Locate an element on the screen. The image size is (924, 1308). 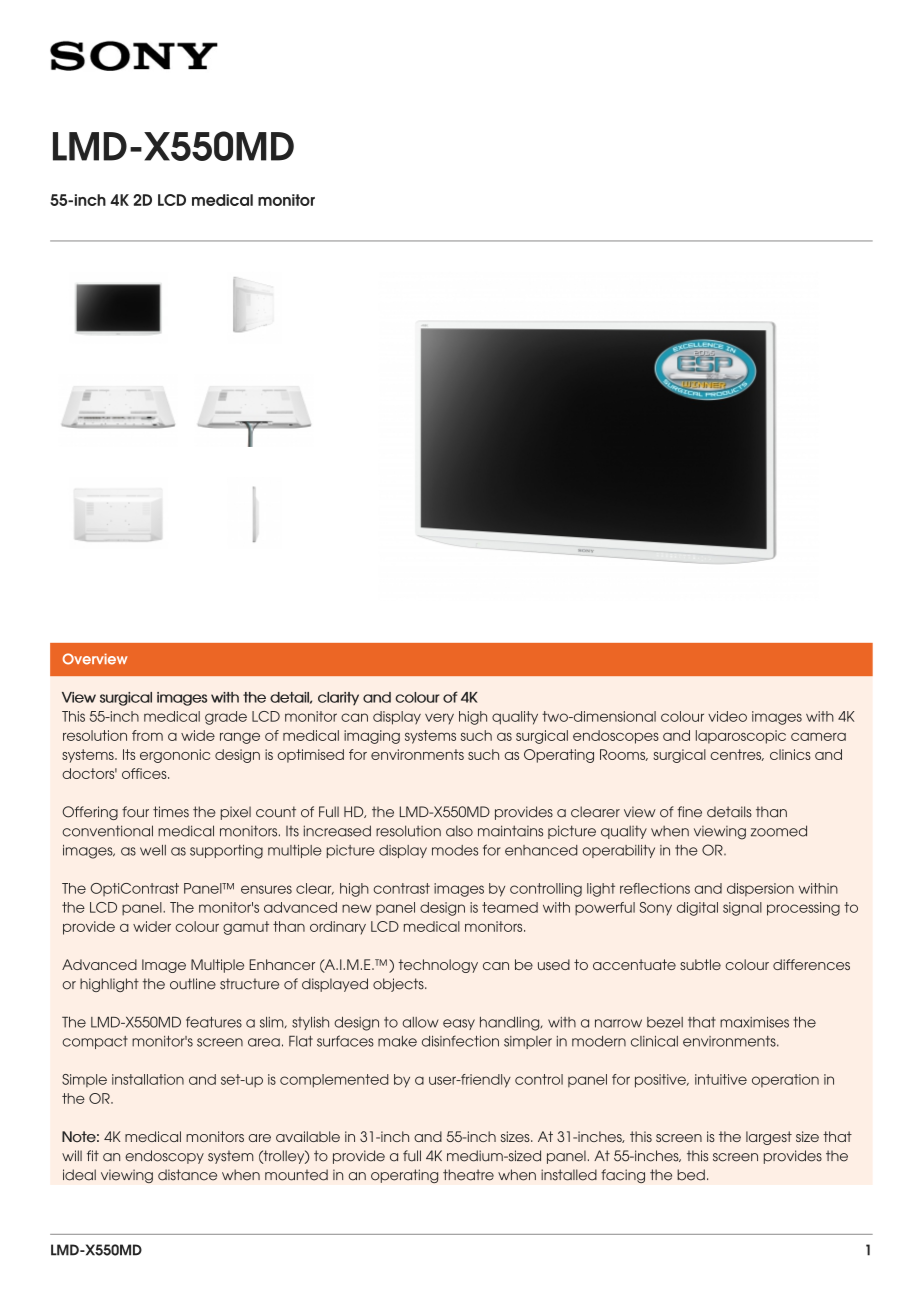
bed is located at coordinates (691, 1175).
